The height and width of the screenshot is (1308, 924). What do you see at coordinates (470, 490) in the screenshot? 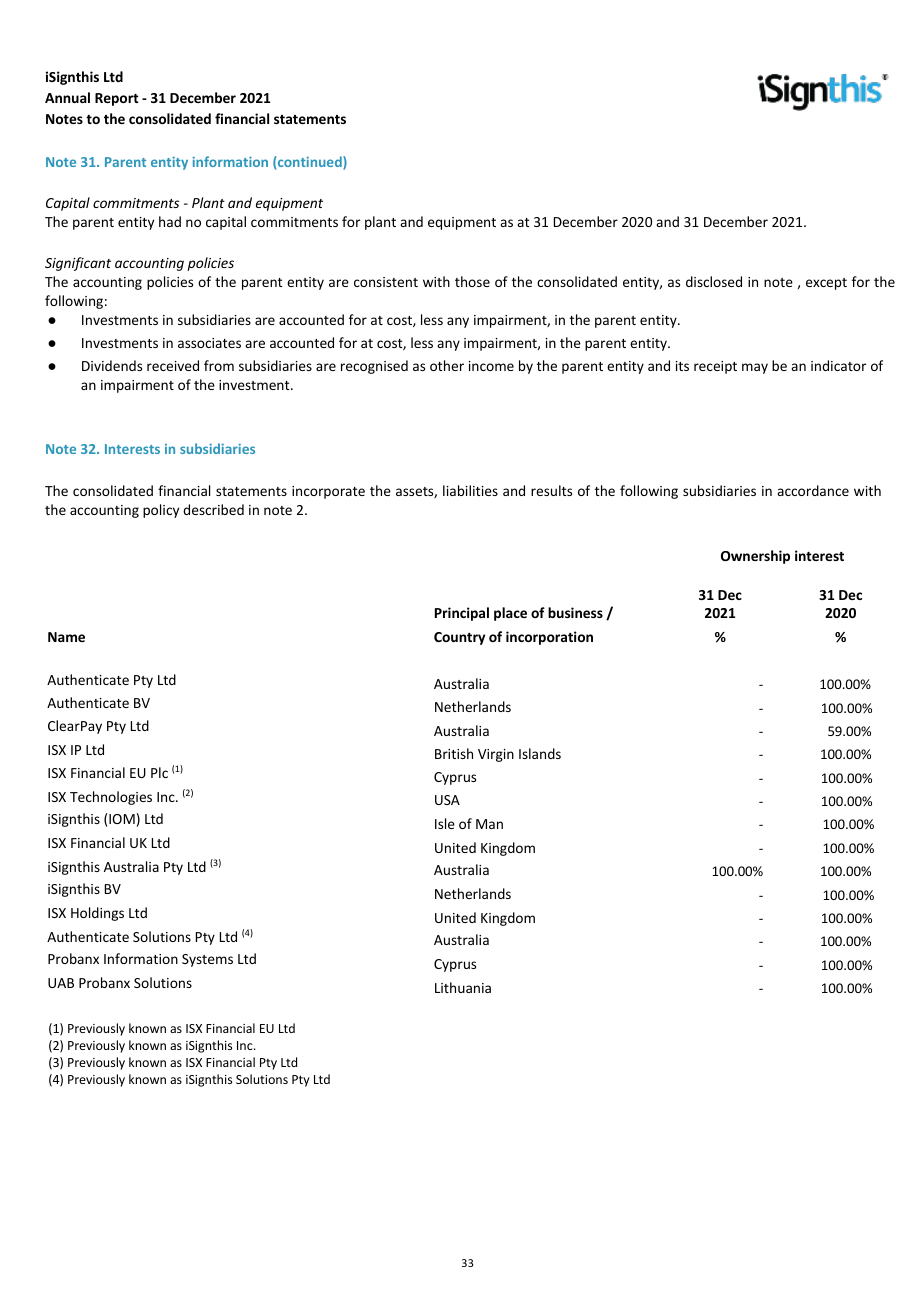
I see `liabilities` at bounding box center [470, 490].
